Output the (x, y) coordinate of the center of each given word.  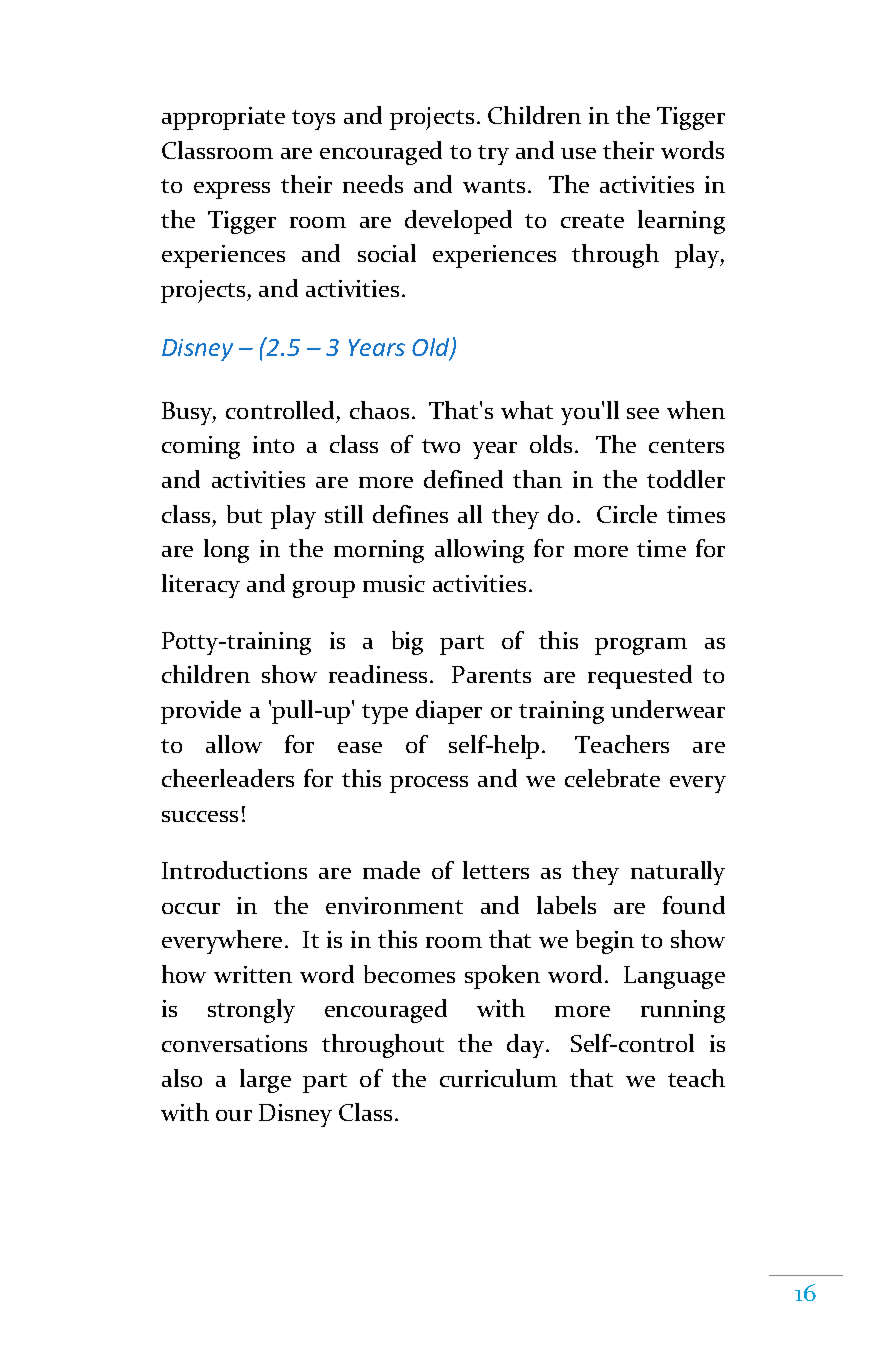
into (273, 444)
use (578, 153)
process (429, 784)
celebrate (612, 778)
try (493, 155)
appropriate (223, 118)
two (441, 446)
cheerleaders (228, 778)
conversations (234, 1043)
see (643, 413)
